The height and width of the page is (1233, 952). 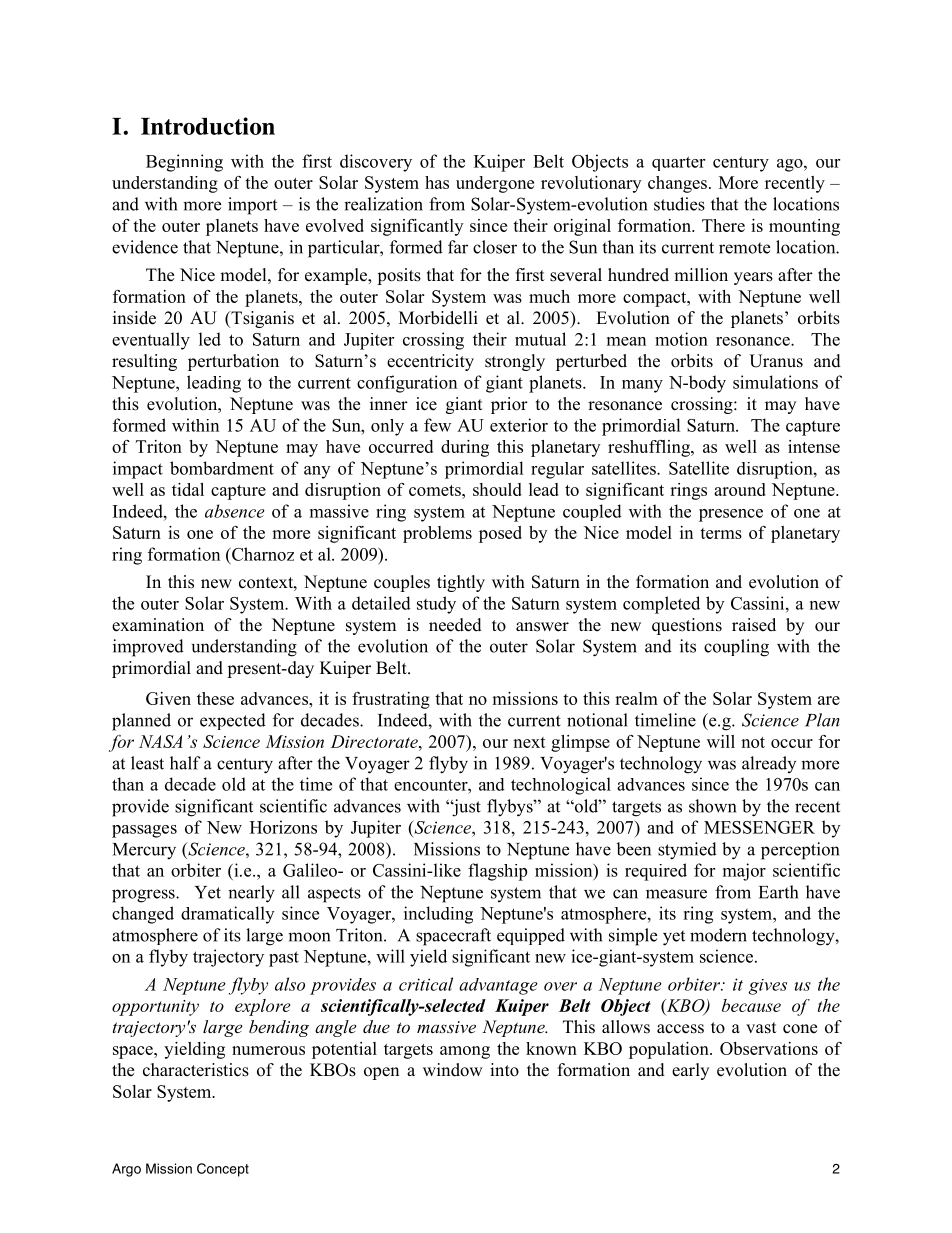 What do you see at coordinates (223, 1170) in the page?
I see `Concept` at bounding box center [223, 1170].
